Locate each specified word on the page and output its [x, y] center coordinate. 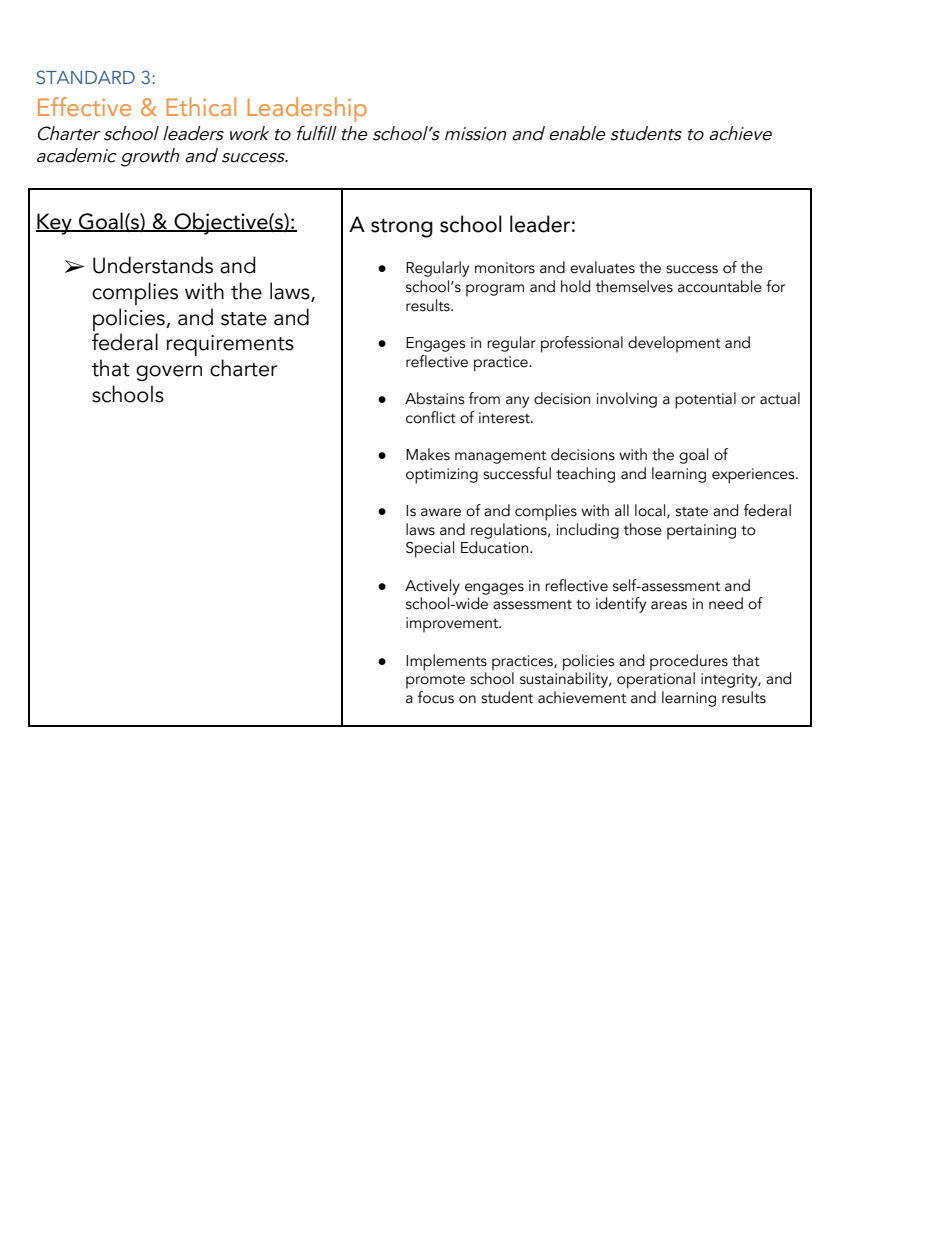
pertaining [701, 532]
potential [705, 400]
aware [441, 512]
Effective [84, 106]
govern [169, 373]
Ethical [201, 106]
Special [430, 549]
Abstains [434, 398]
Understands [153, 265]
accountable [720, 286]
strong [402, 228]
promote [435, 682]
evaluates [602, 267]
